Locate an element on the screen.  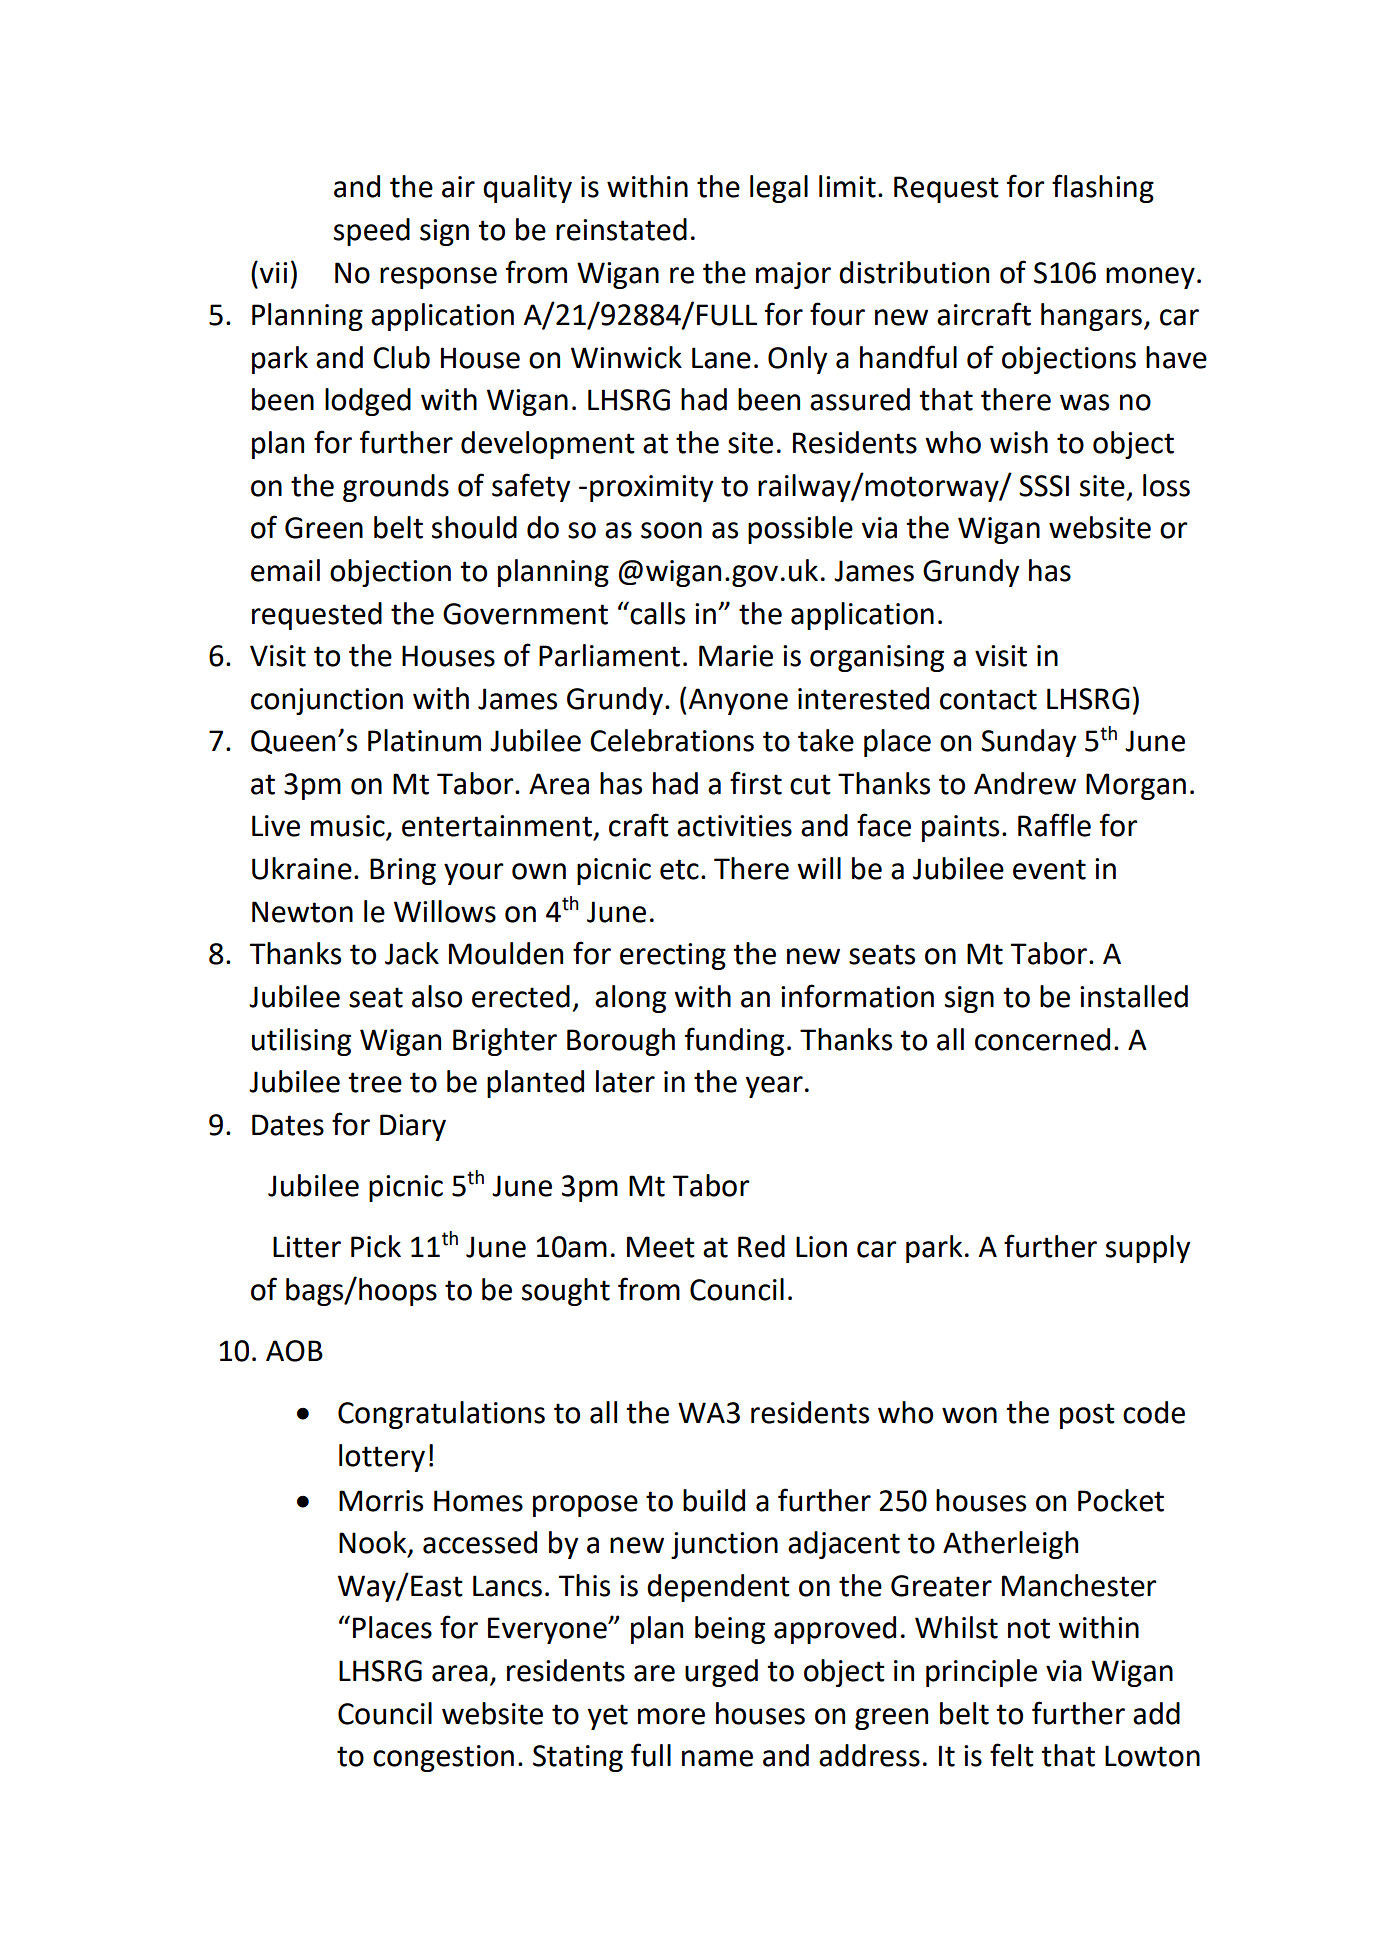
urged is located at coordinates (721, 1673).
